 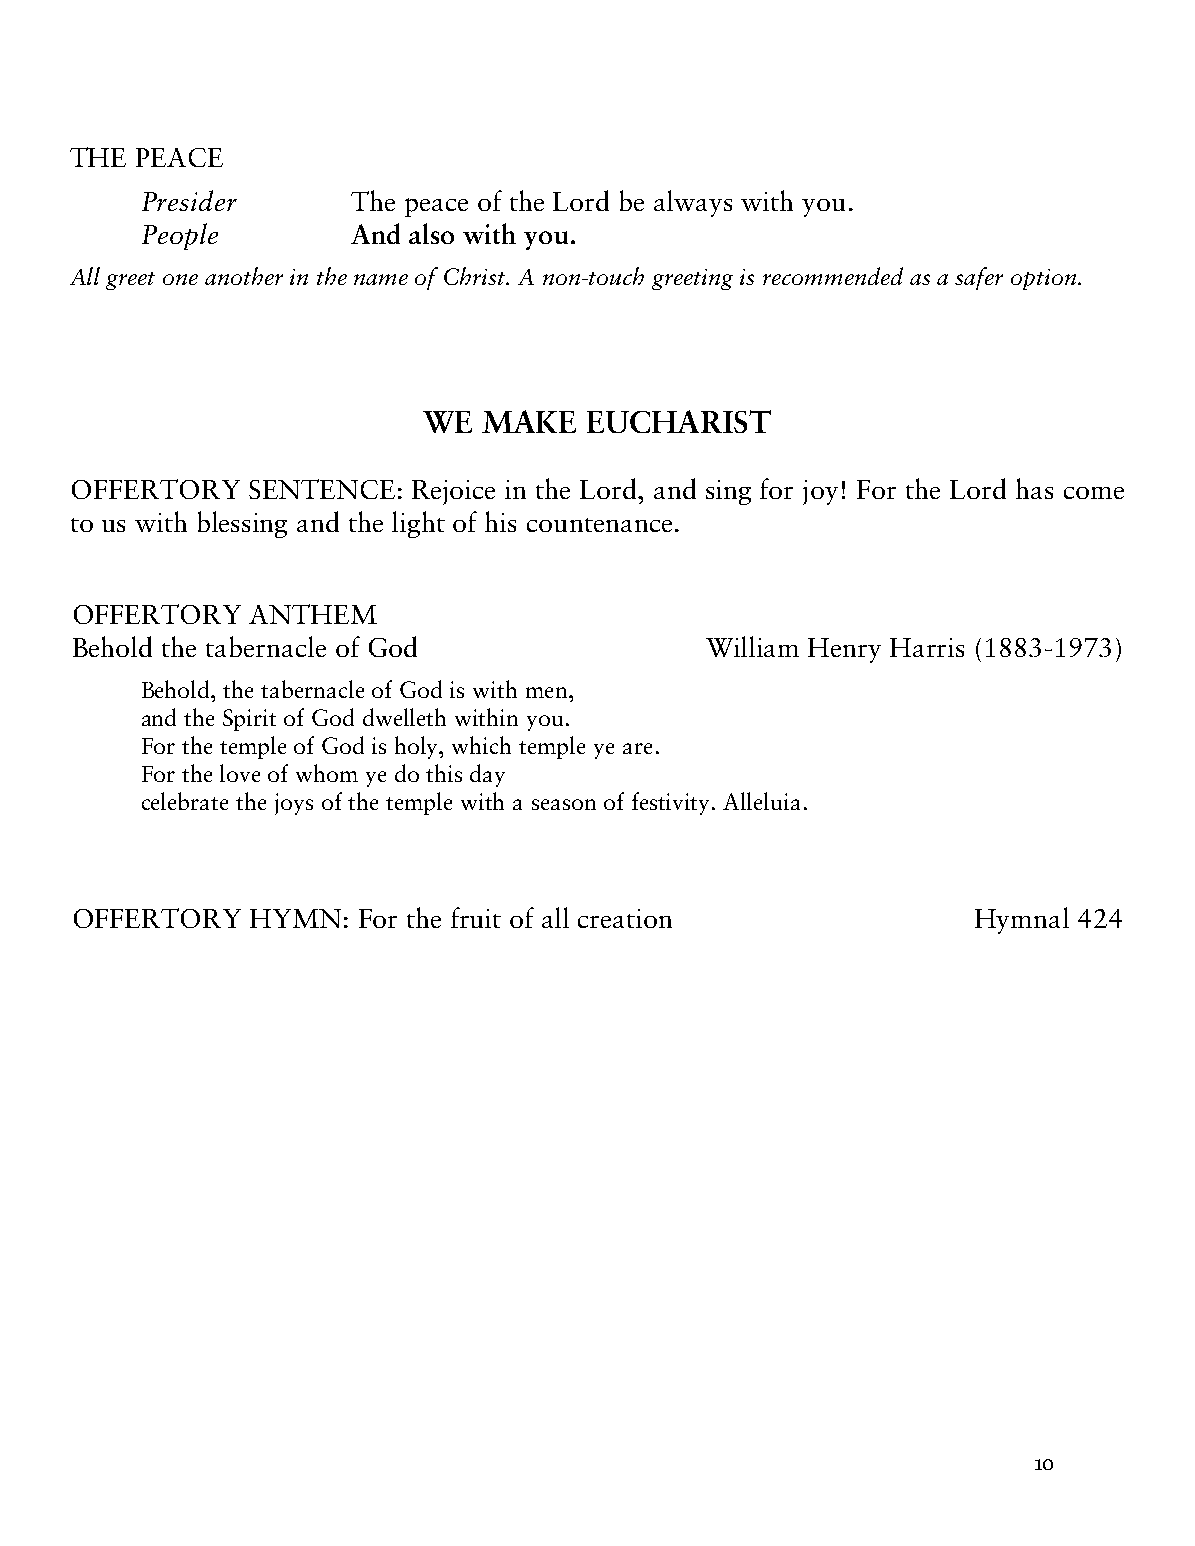 What do you see at coordinates (979, 278) in the document?
I see `safer` at bounding box center [979, 278].
